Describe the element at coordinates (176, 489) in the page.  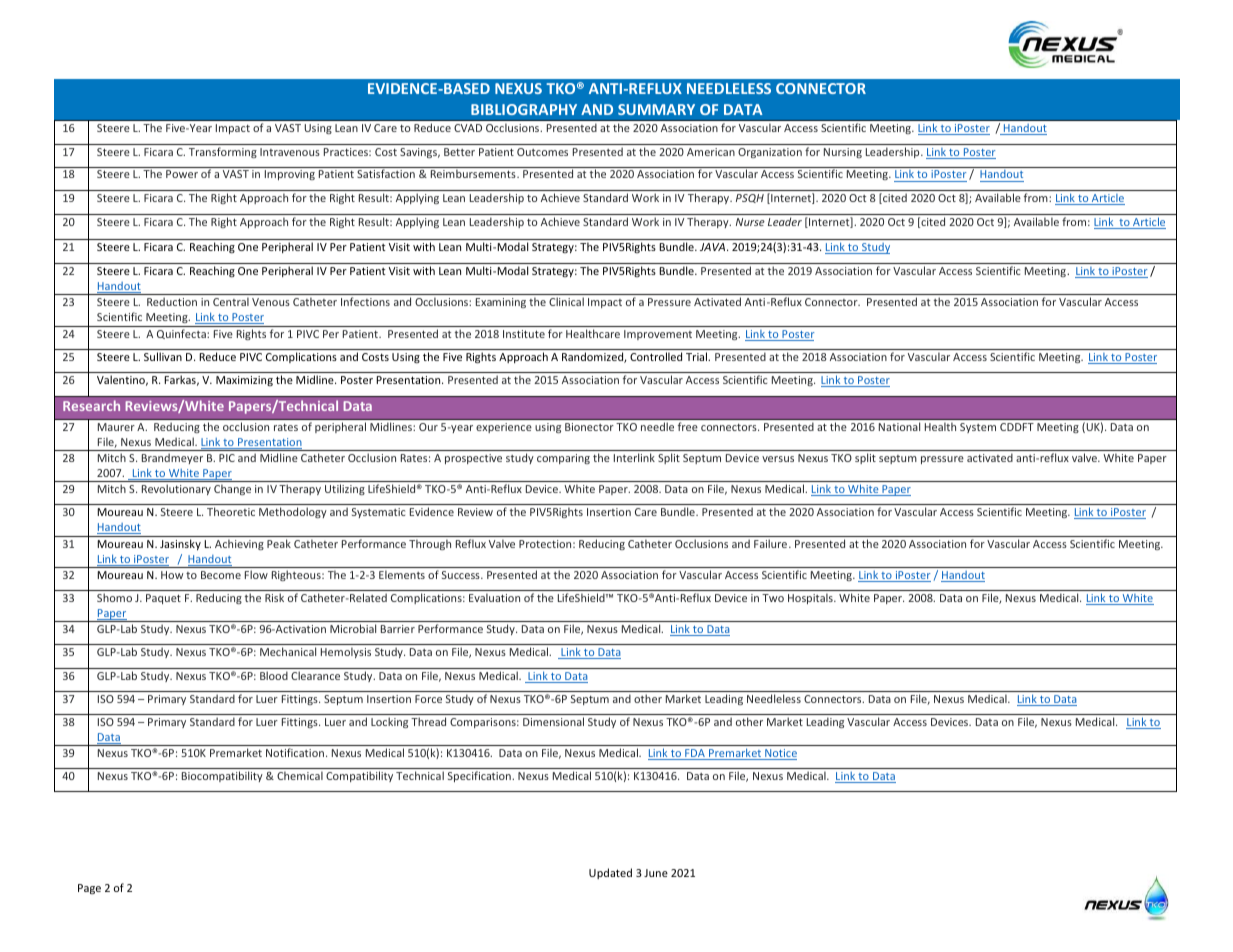
I see `Revolutionary` at that location.
